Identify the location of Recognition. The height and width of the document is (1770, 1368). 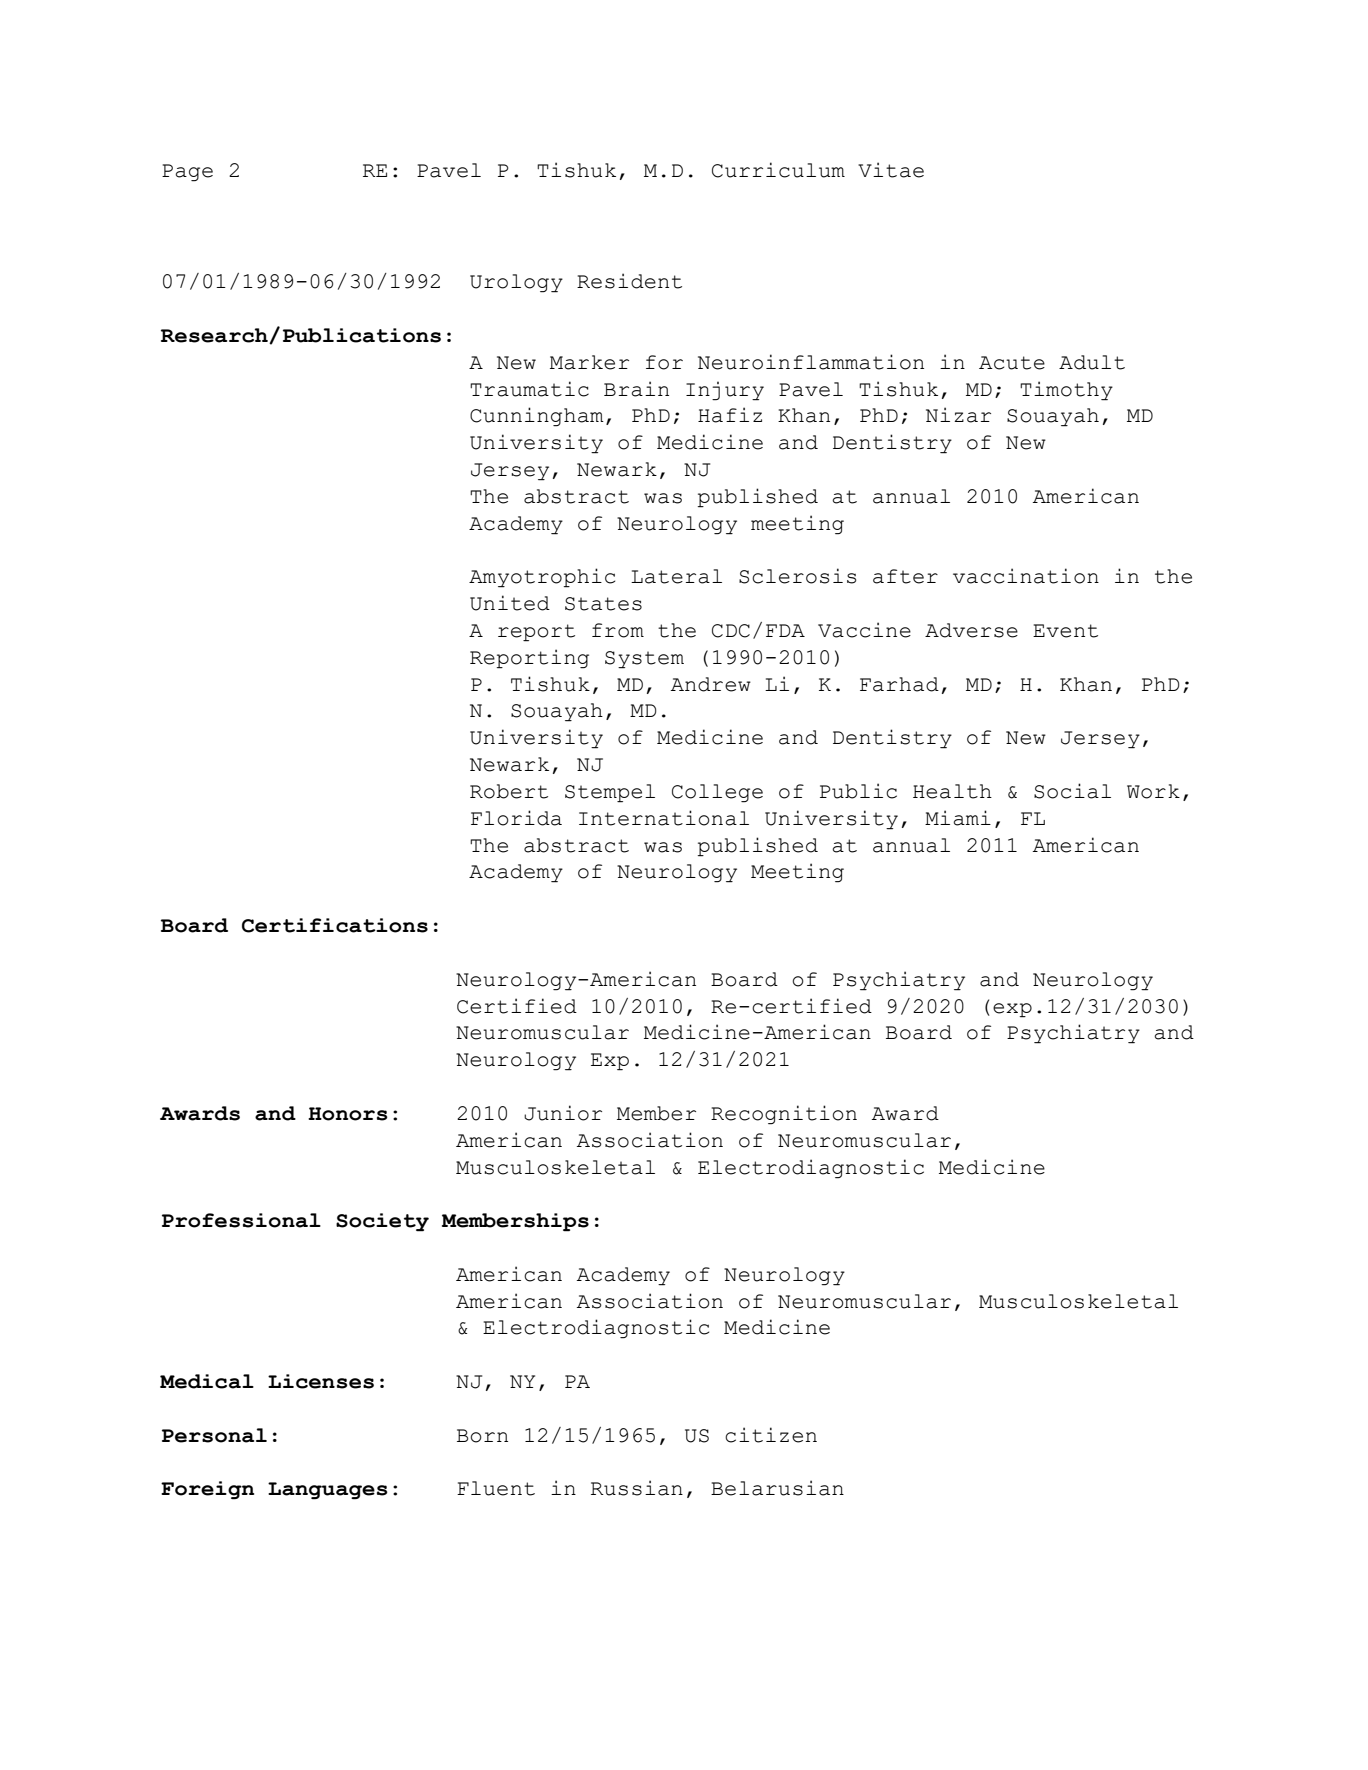
(784, 1115).
